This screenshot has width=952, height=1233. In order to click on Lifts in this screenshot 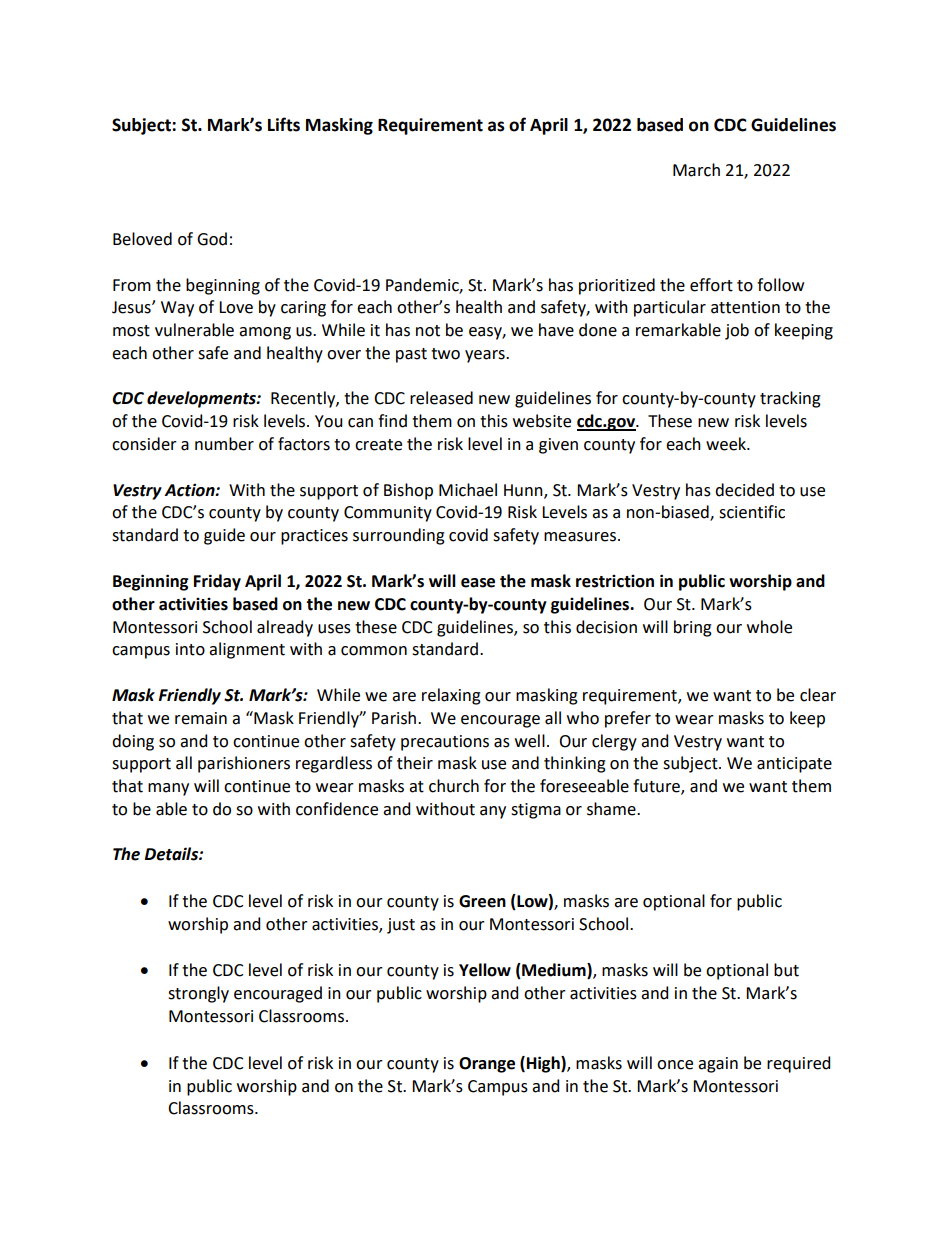, I will do `click(284, 124)`.
